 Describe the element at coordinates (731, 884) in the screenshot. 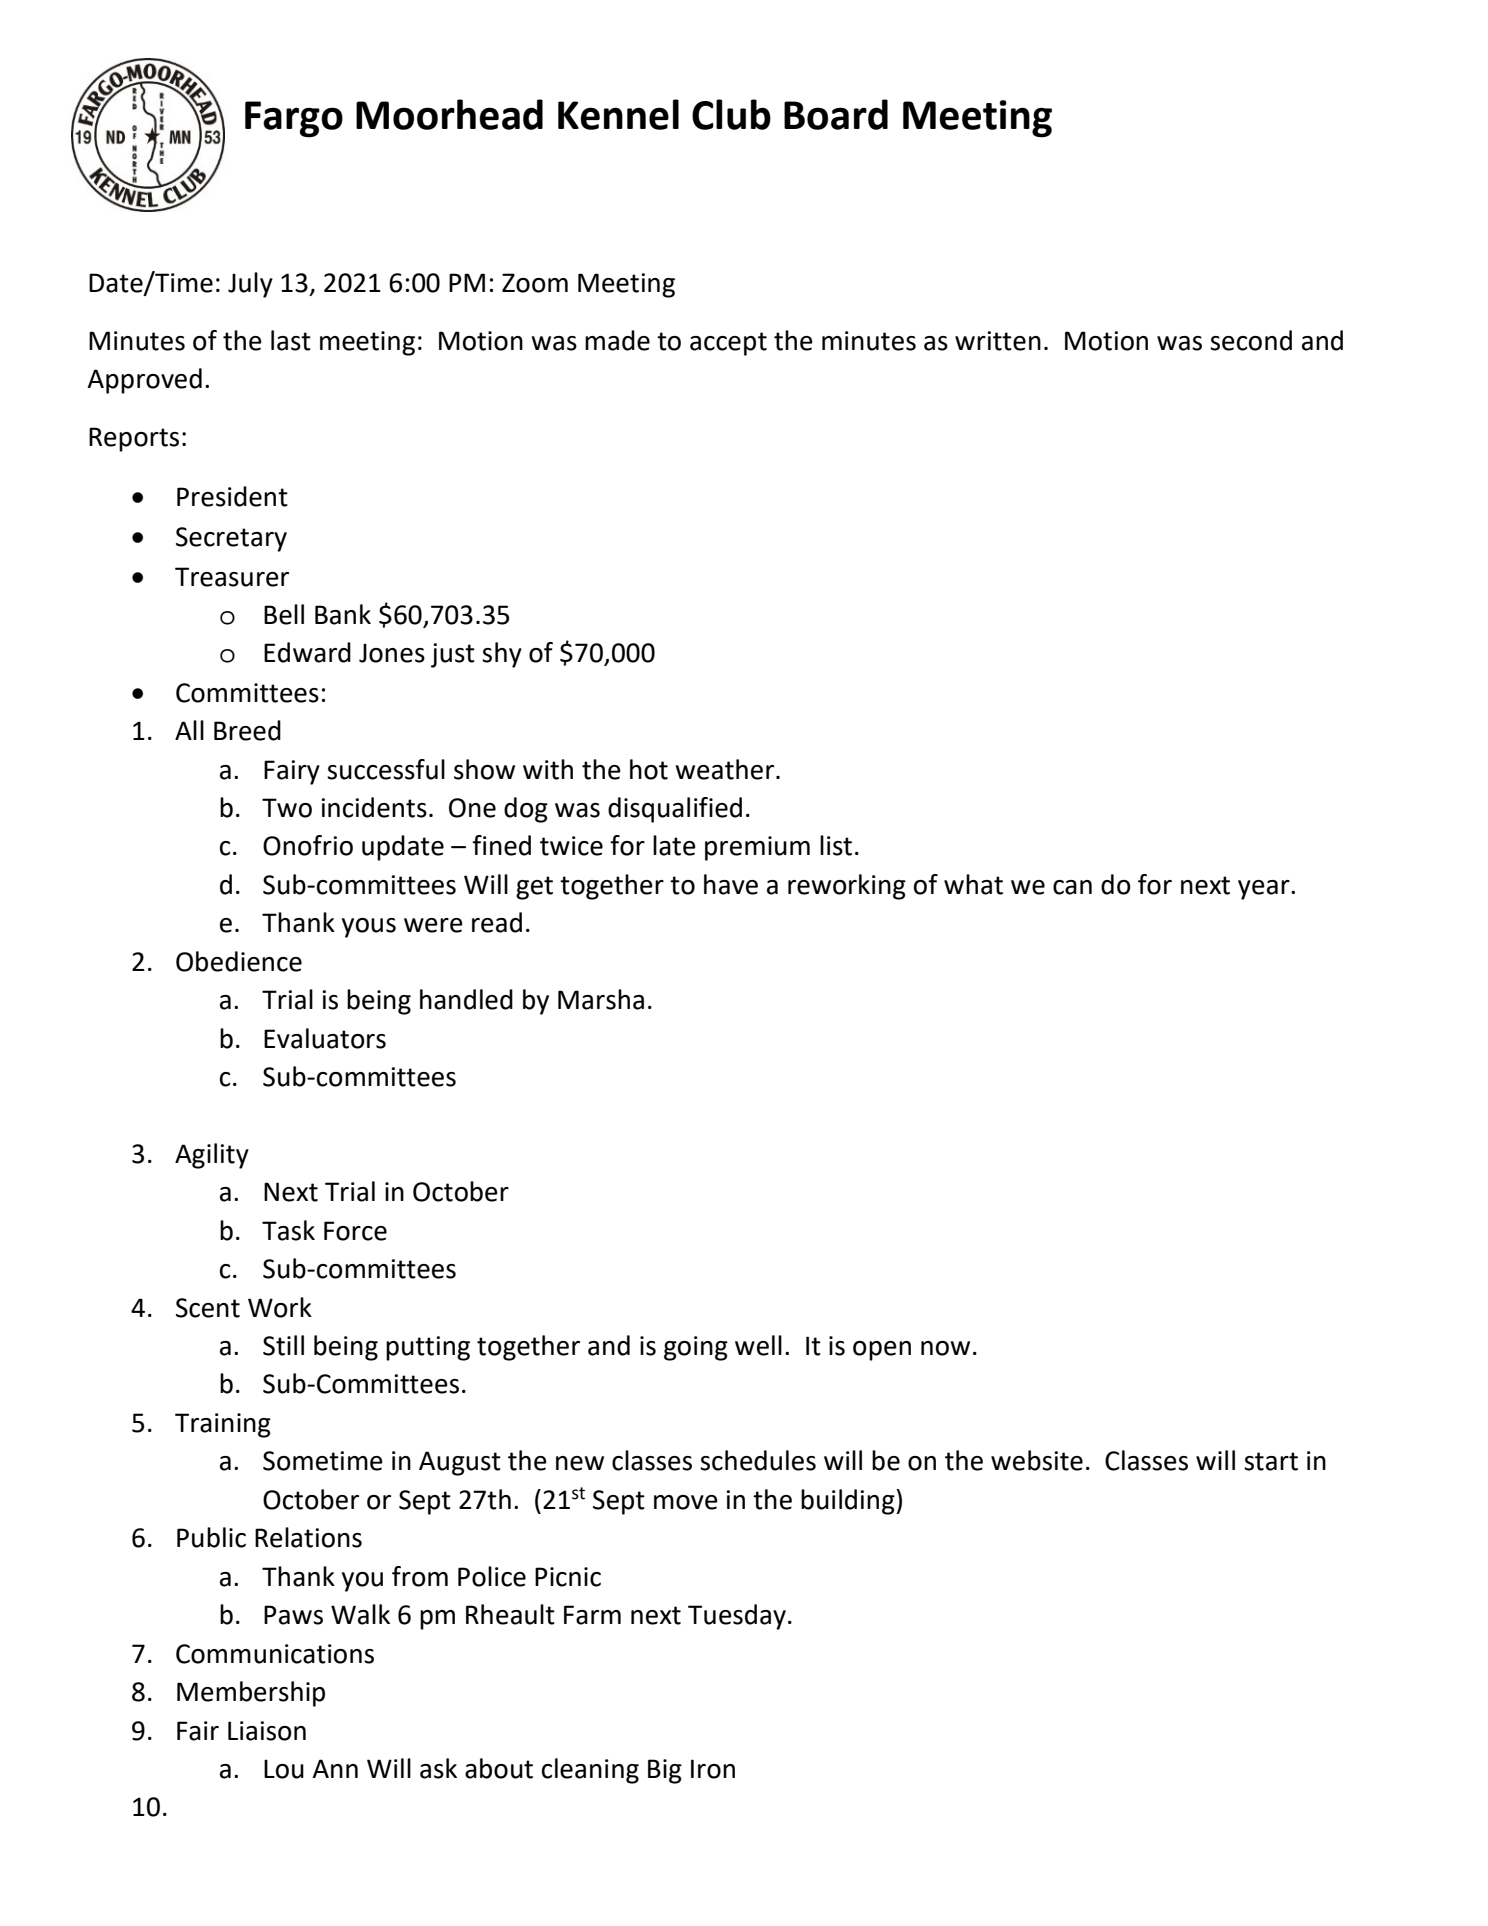

I see `have` at that location.
